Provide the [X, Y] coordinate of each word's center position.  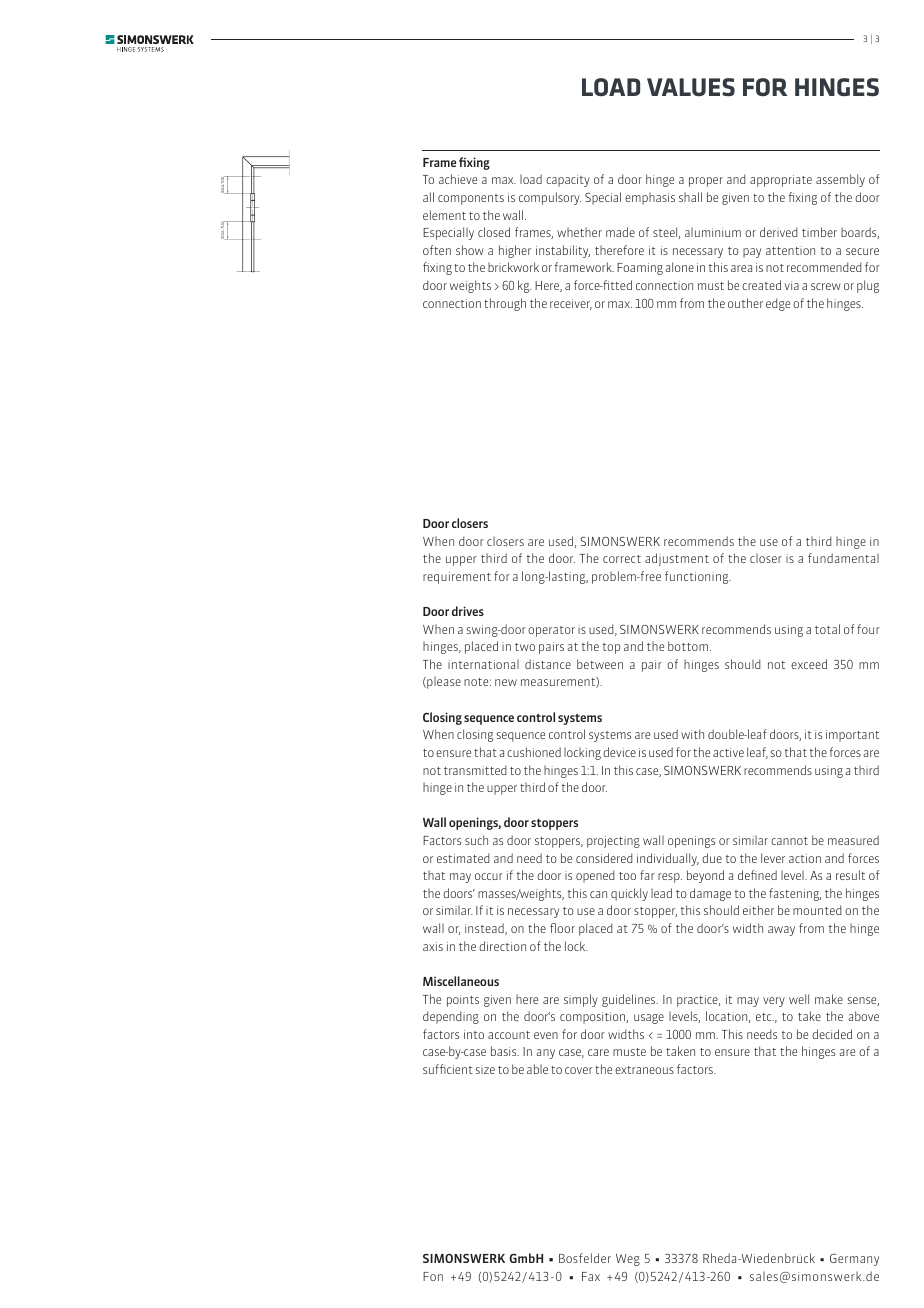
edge [778, 304]
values [691, 87]
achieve [458, 179]
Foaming [640, 269]
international [483, 664]
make [829, 999]
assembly [840, 180]
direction [502, 946]
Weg [628, 1260]
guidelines [630, 1000]
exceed [809, 664]
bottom [688, 646]
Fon [433, 1276]
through [505, 304]
